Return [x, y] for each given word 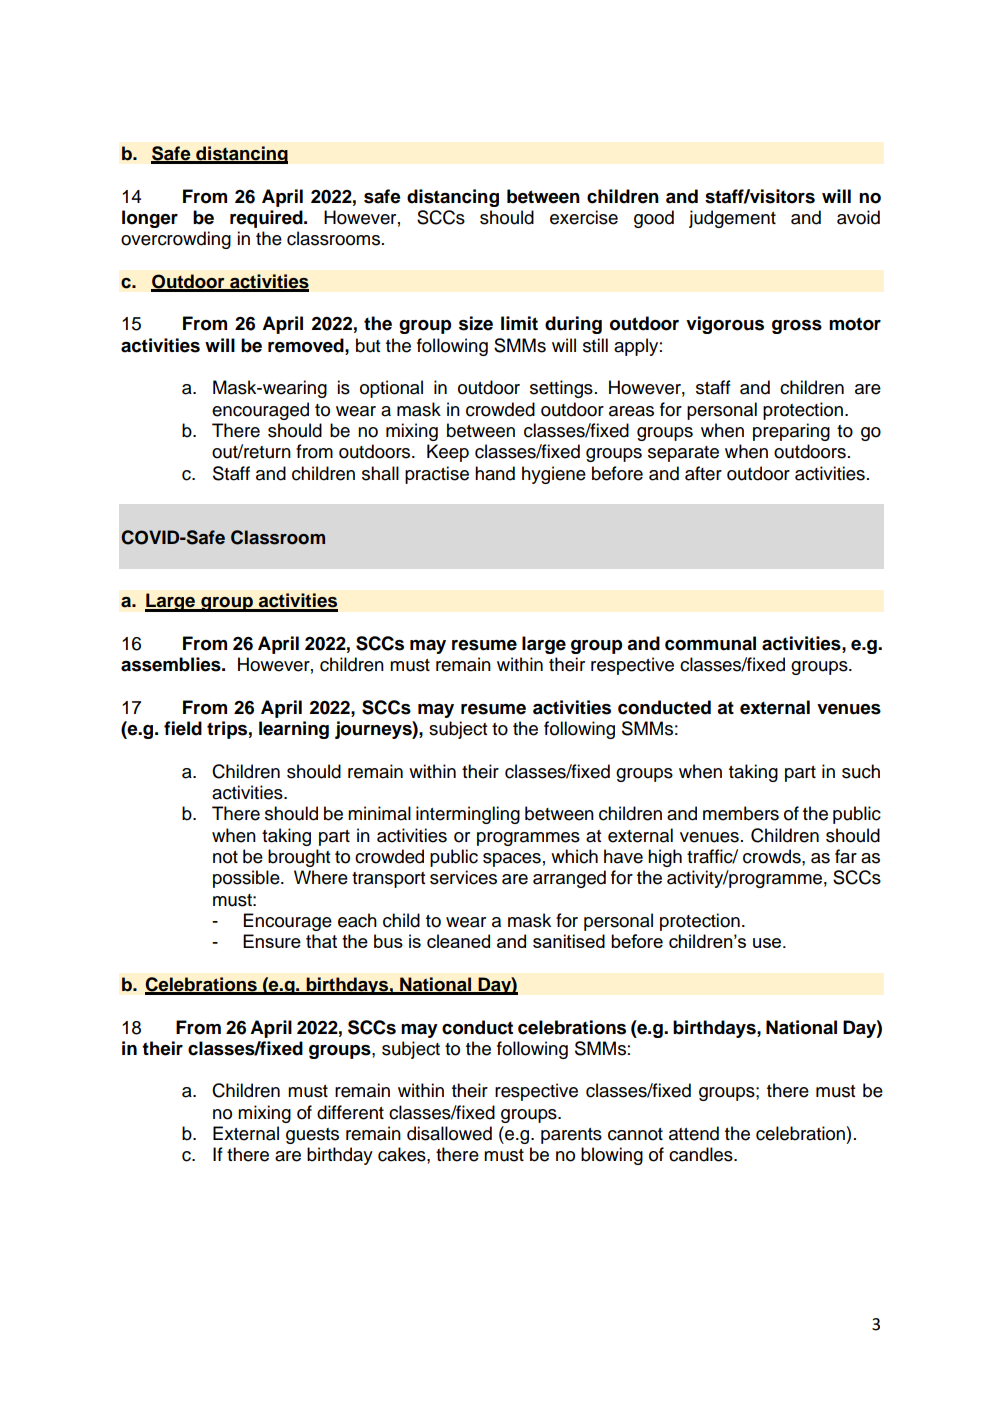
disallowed [449, 1133]
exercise [584, 217]
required [267, 219]
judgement [732, 219]
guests [312, 1136]
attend [694, 1133]
